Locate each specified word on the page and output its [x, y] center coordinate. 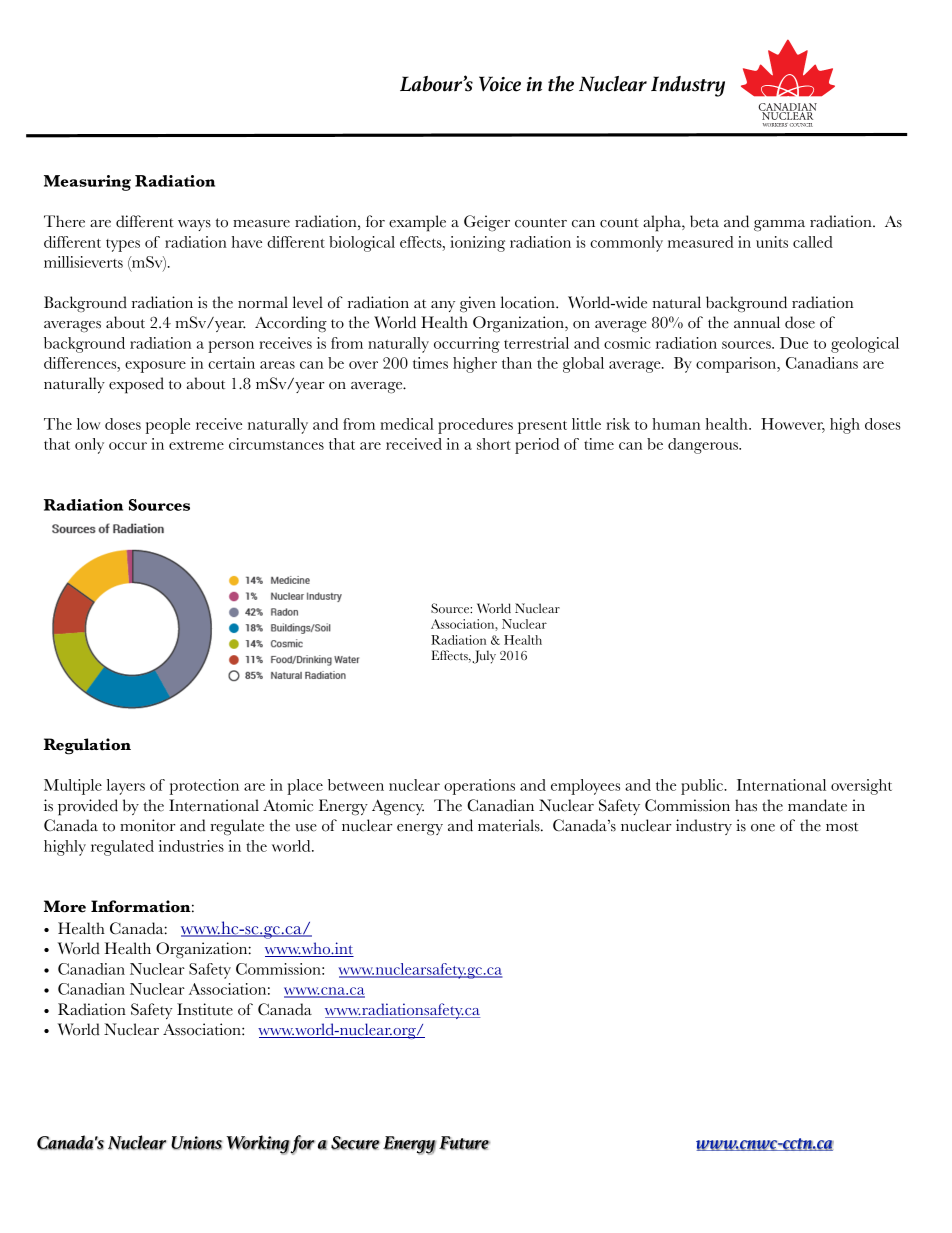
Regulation [87, 746]
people [168, 426]
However [793, 425]
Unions [196, 1143]
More [65, 906]
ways [194, 225]
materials [510, 825]
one [763, 828]
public [703, 787]
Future [464, 1143]
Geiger [487, 223]
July [484, 657]
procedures [475, 426]
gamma [779, 226]
